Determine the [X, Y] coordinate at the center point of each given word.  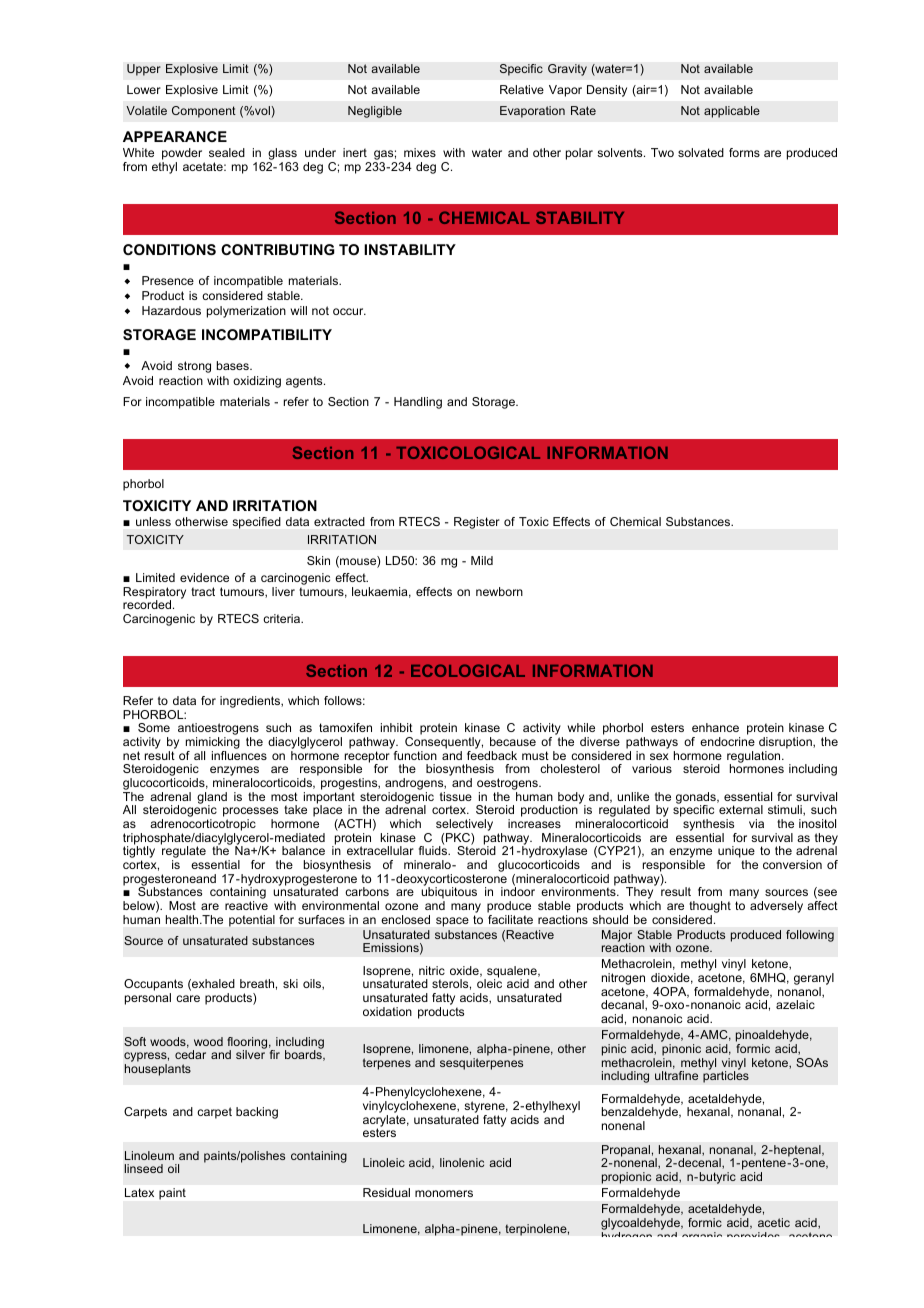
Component [204, 112]
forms [744, 152]
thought [710, 908]
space [452, 922]
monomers [444, 1193]
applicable [732, 112]
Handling [418, 403]
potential [252, 921]
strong [194, 367]
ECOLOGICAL [468, 670]
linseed [144, 1168]
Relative [522, 89]
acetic [774, 1222]
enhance [715, 727]
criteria [283, 618]
